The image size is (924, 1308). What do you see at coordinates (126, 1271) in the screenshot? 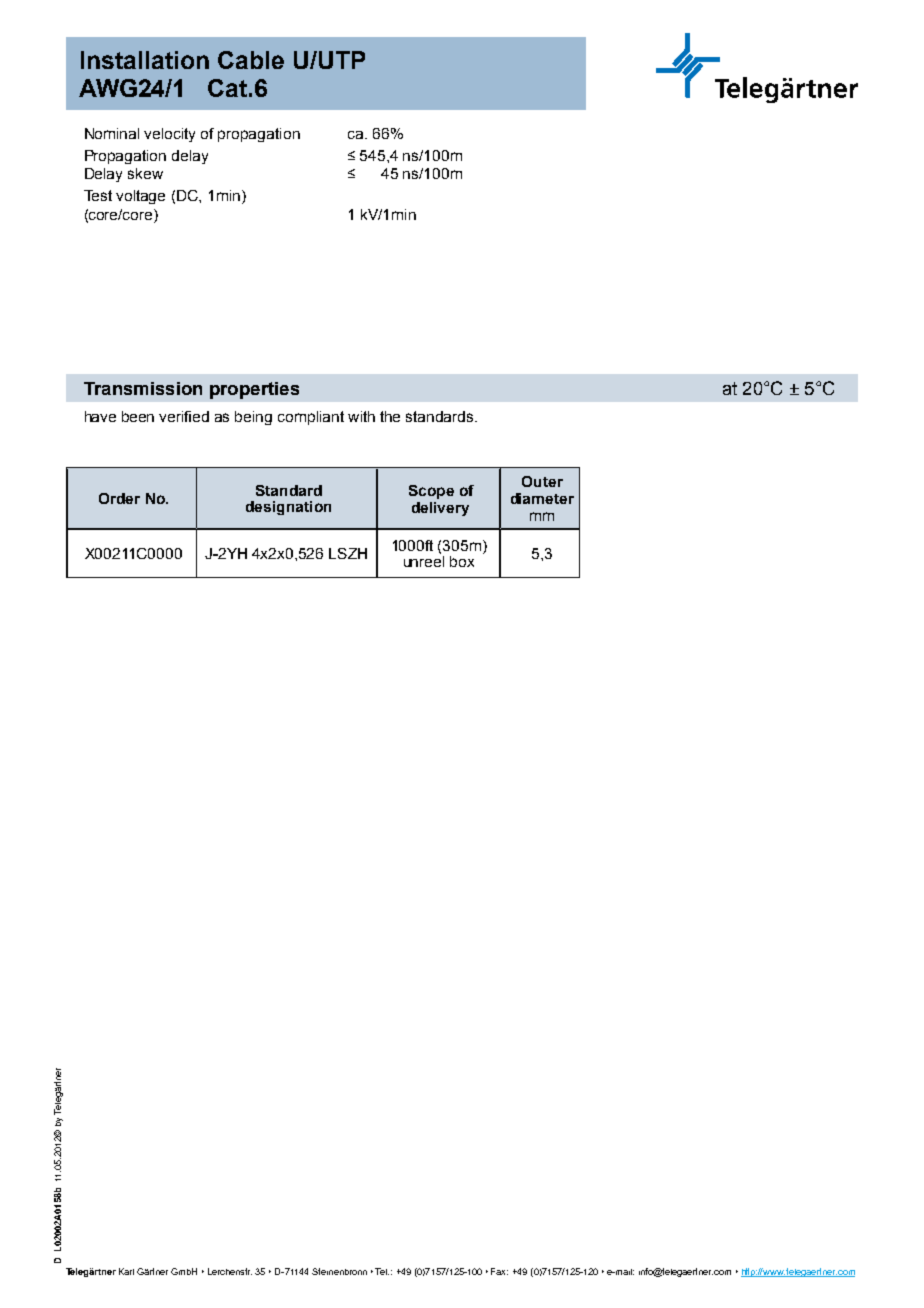
I see `Karl` at bounding box center [126, 1271].
